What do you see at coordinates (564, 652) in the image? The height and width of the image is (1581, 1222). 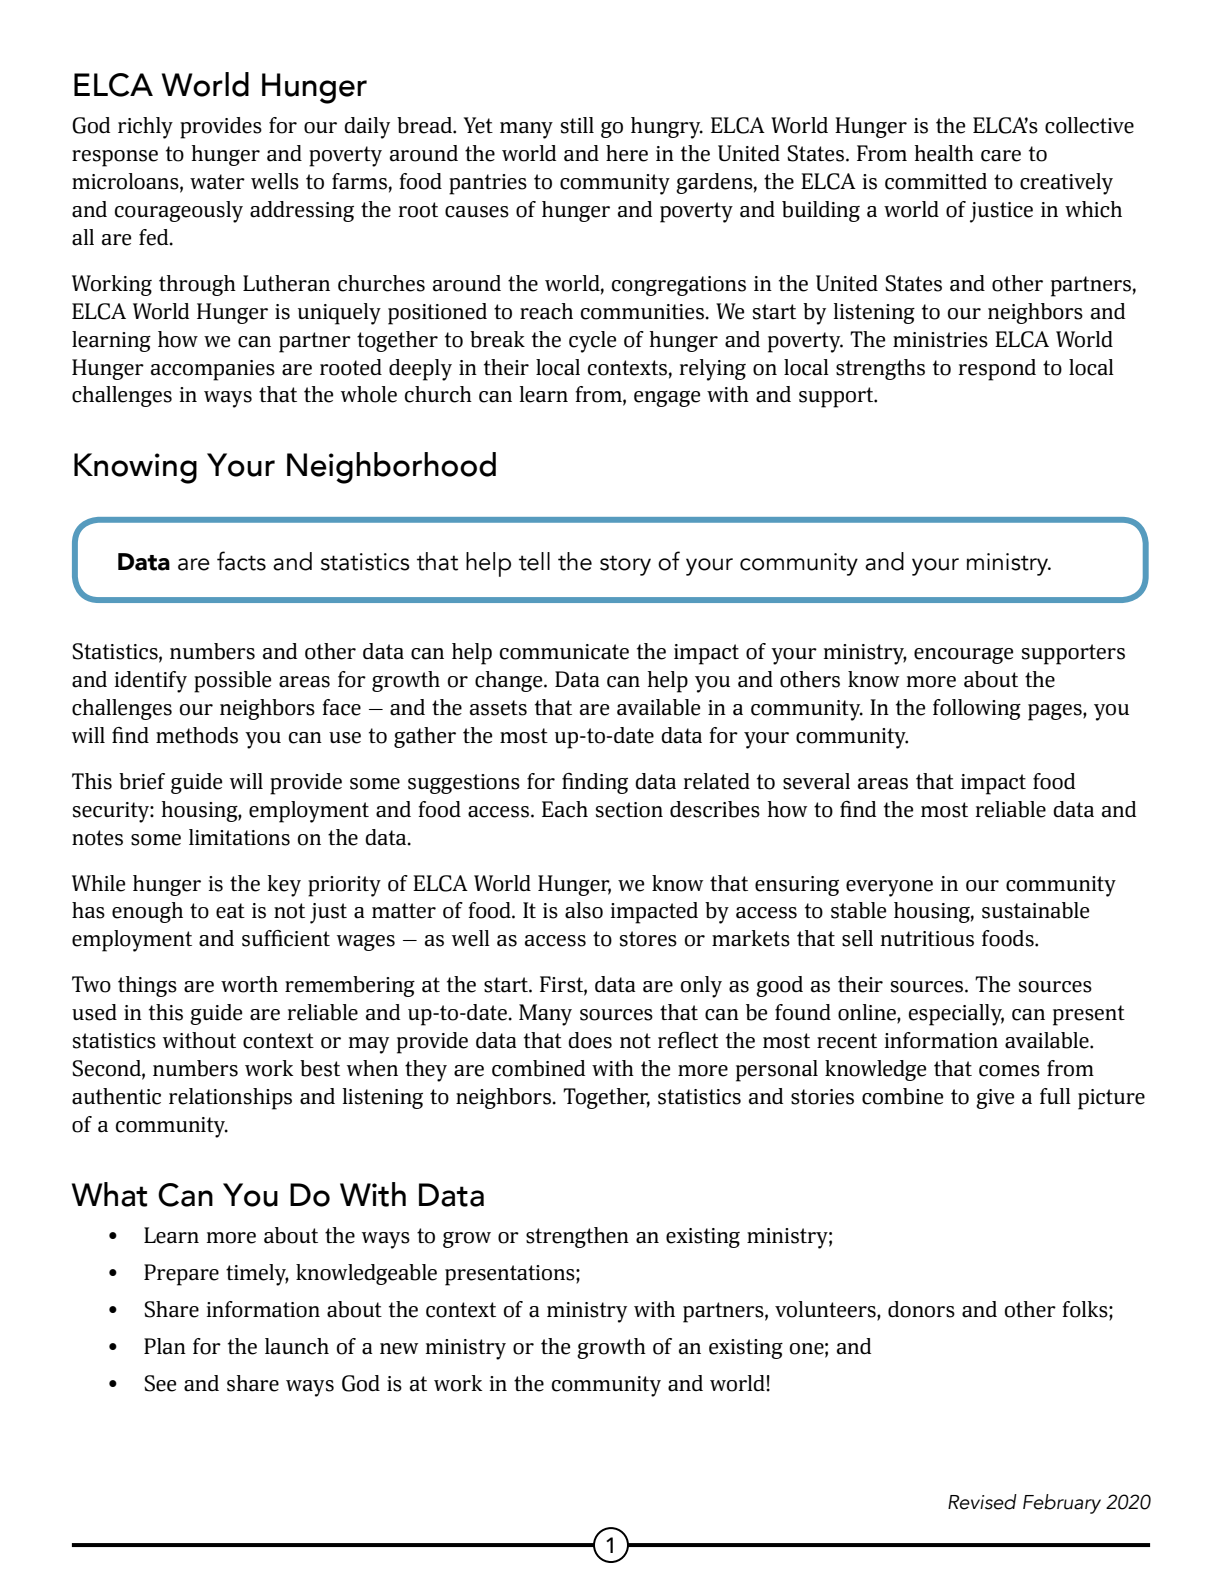 I see `communicate` at bounding box center [564, 652].
